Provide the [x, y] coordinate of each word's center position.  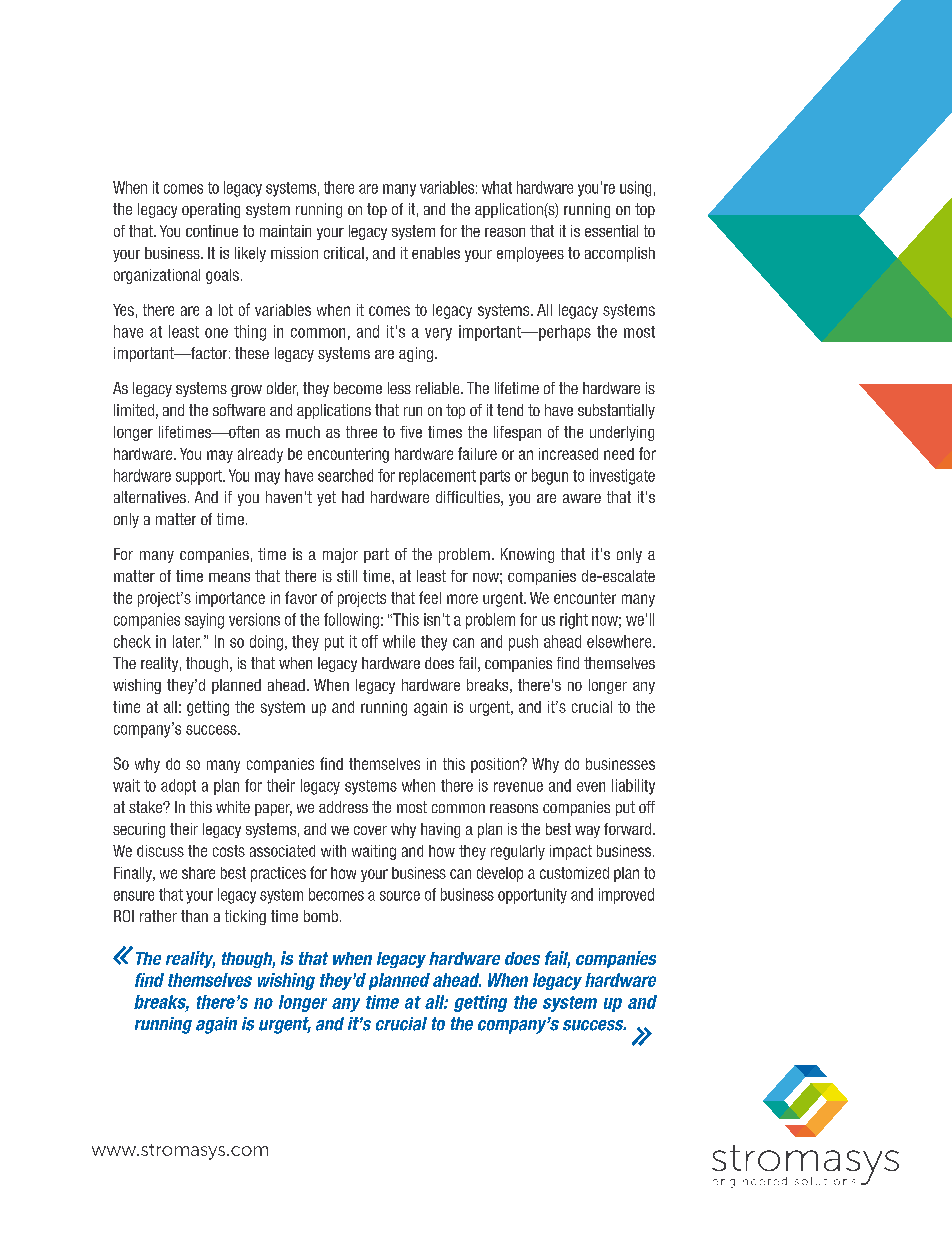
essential [611, 231]
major [340, 555]
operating [211, 210]
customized [574, 873]
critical [344, 253]
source [400, 896]
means [229, 577]
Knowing [527, 555]
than [194, 916]
